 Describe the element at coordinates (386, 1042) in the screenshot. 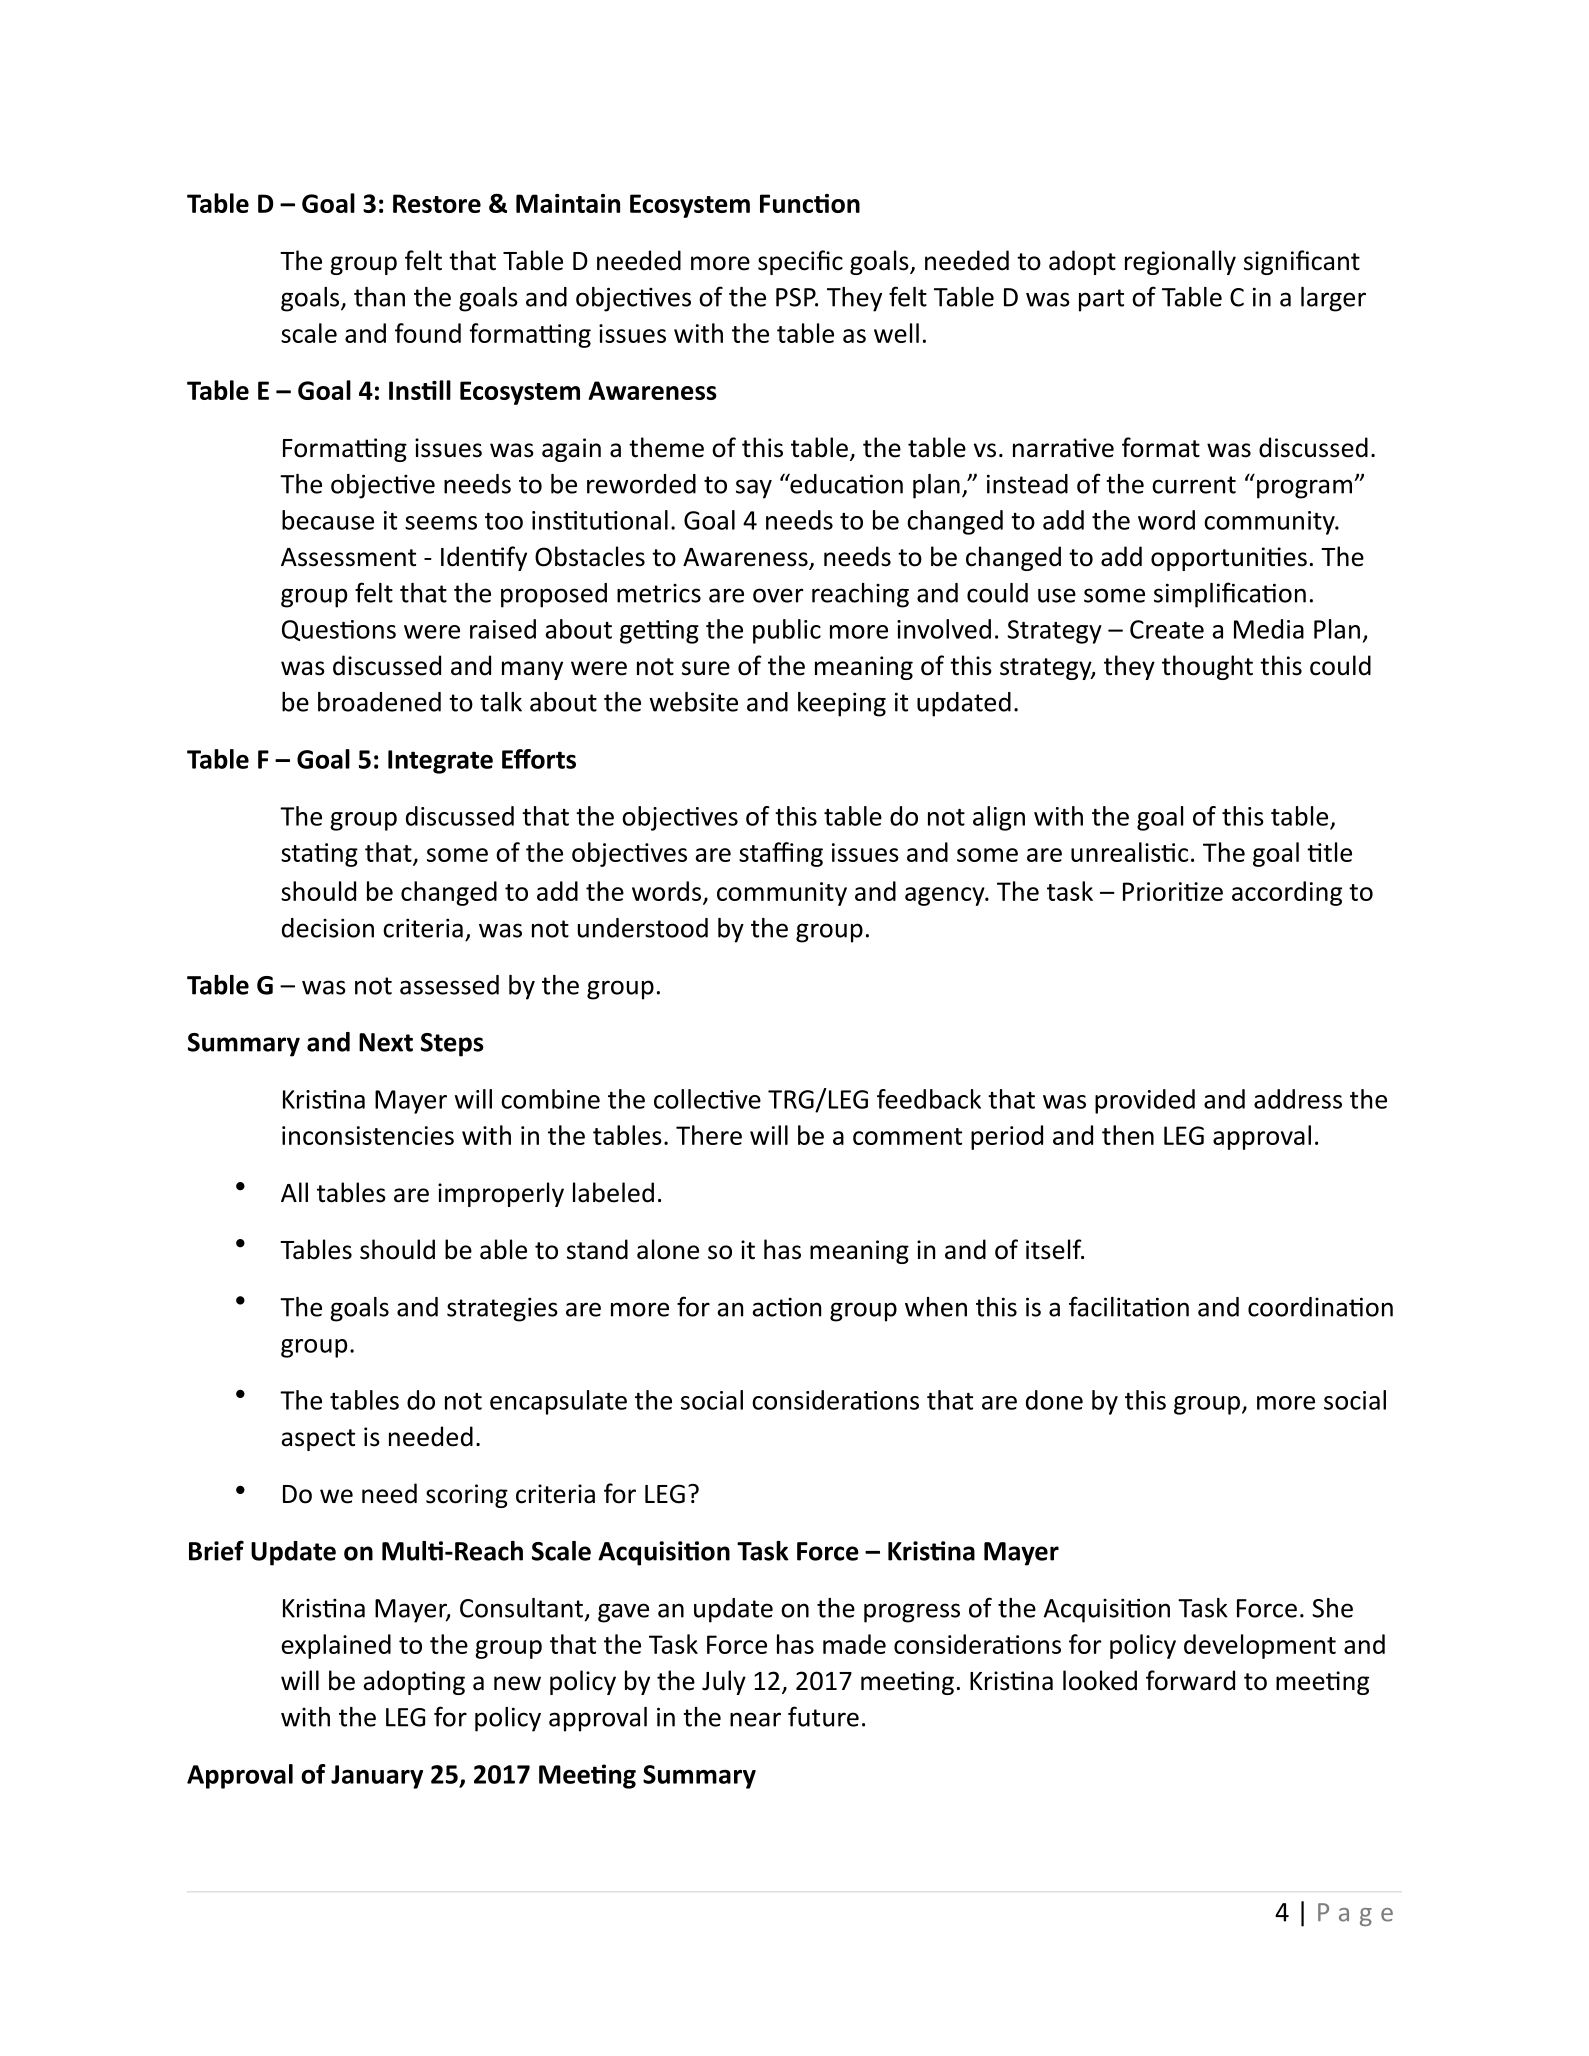

I see `Next` at that location.
